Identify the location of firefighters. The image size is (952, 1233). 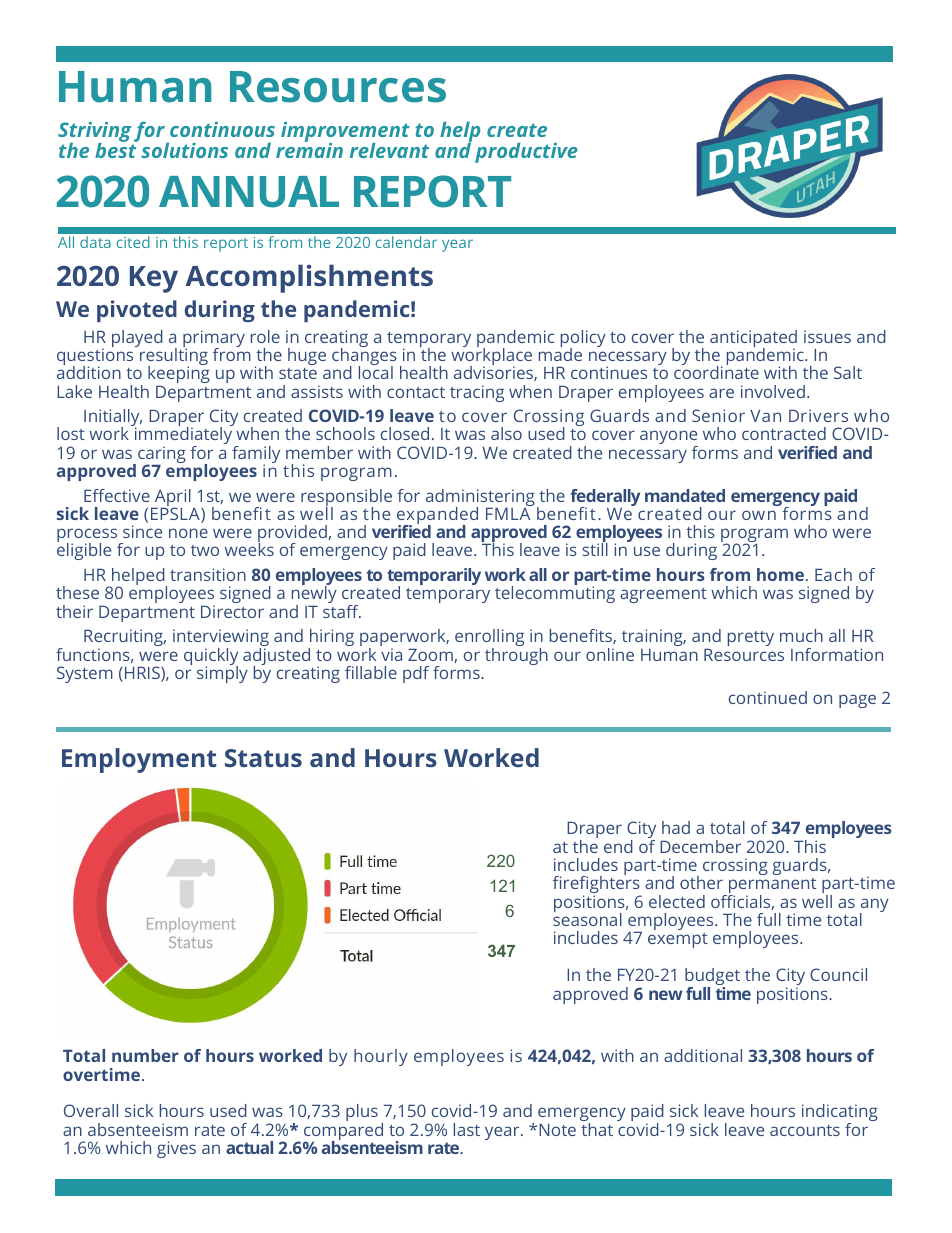
(597, 885).
